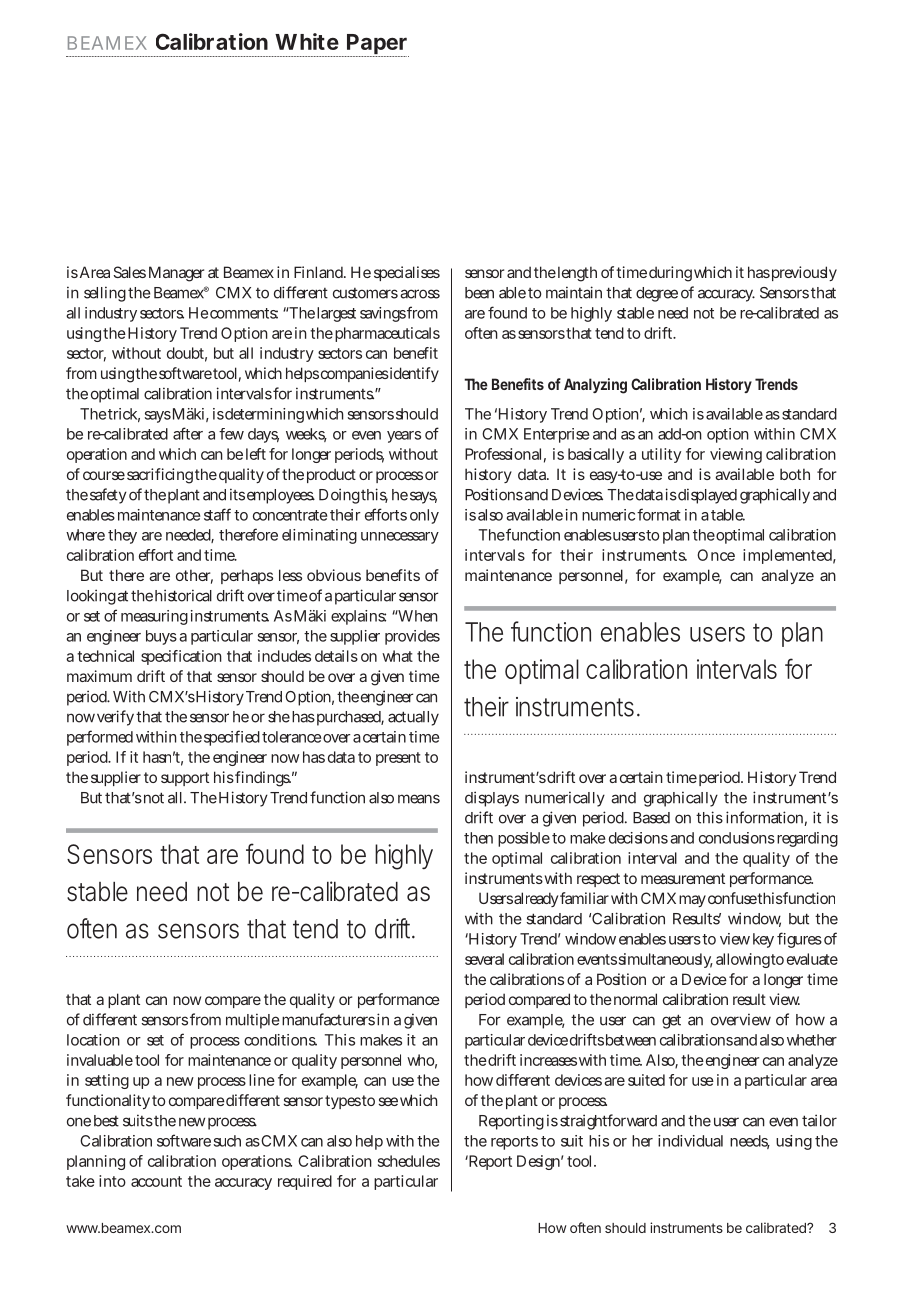 Image resolution: width=924 pixels, height=1308 pixels. What do you see at coordinates (156, 1181) in the document?
I see `account` at bounding box center [156, 1181].
